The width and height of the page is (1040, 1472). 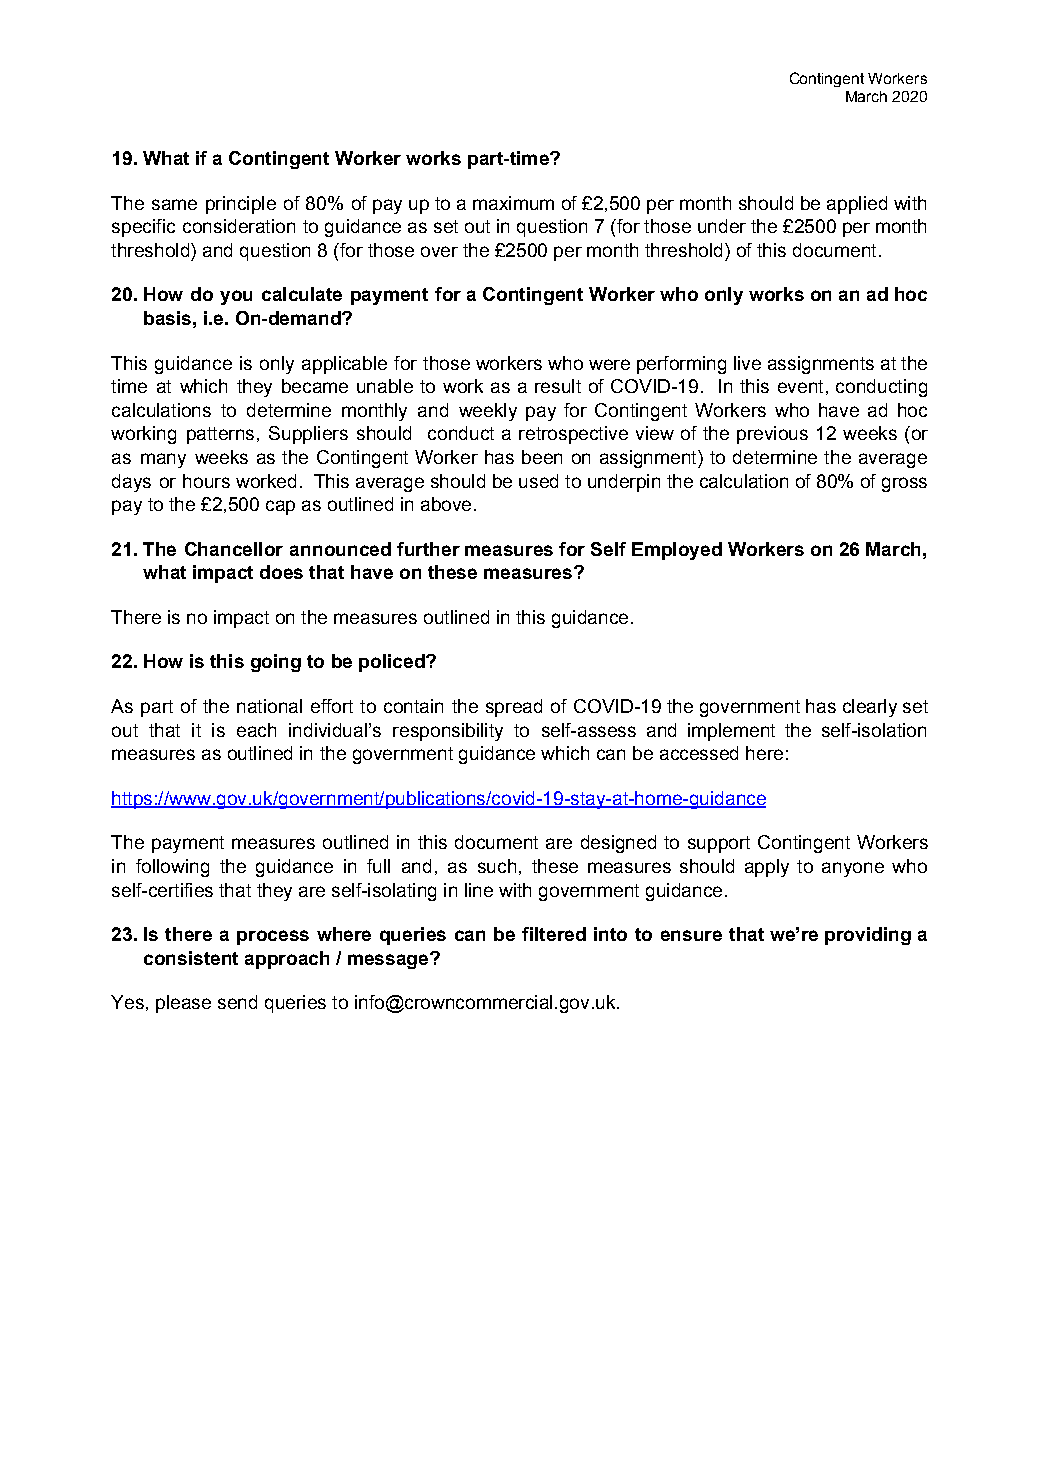 I want to click on further, so click(x=428, y=549).
